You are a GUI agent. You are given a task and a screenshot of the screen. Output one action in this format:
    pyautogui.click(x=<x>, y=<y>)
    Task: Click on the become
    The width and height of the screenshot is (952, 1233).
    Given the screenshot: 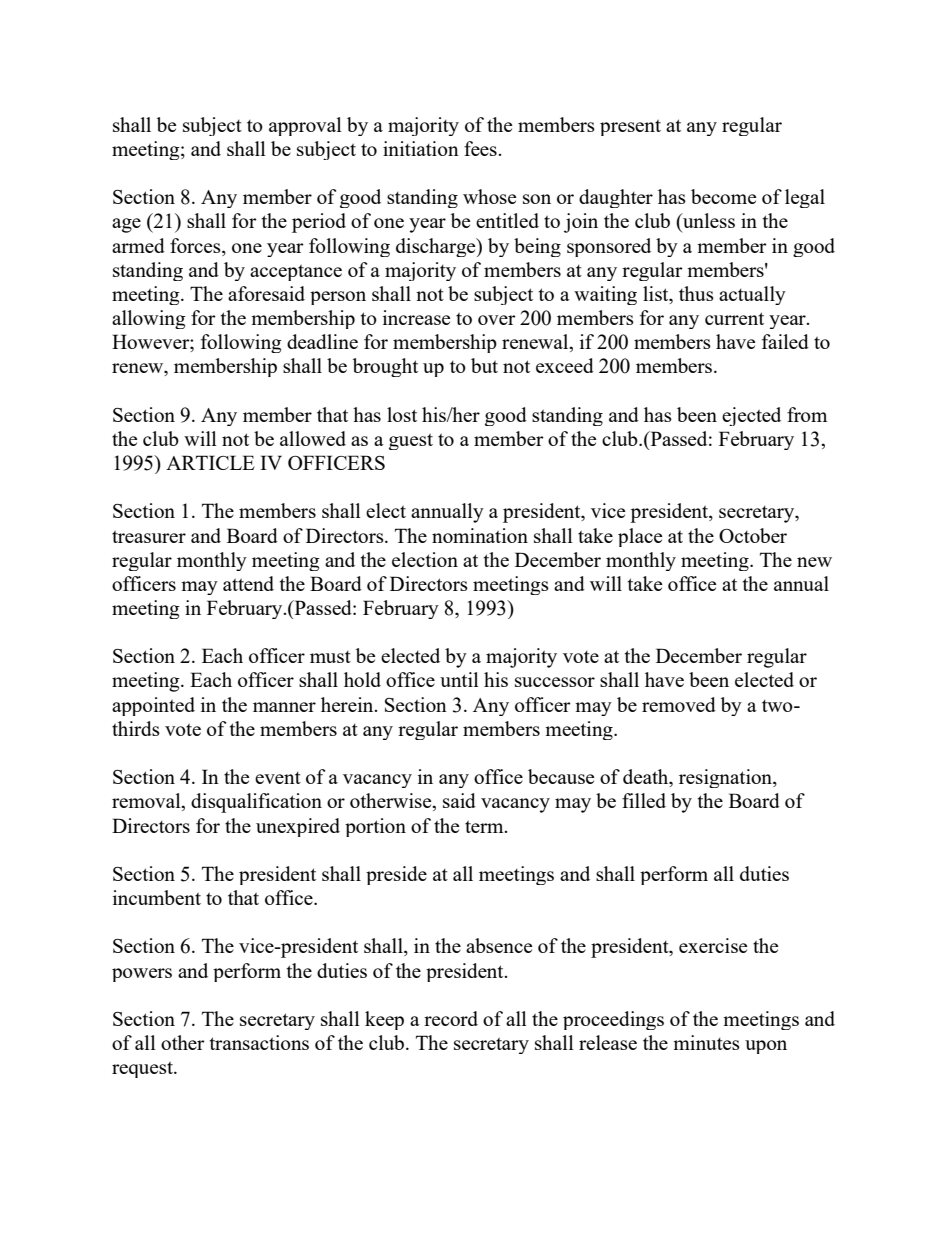 What is the action you would take?
    pyautogui.click(x=723, y=196)
